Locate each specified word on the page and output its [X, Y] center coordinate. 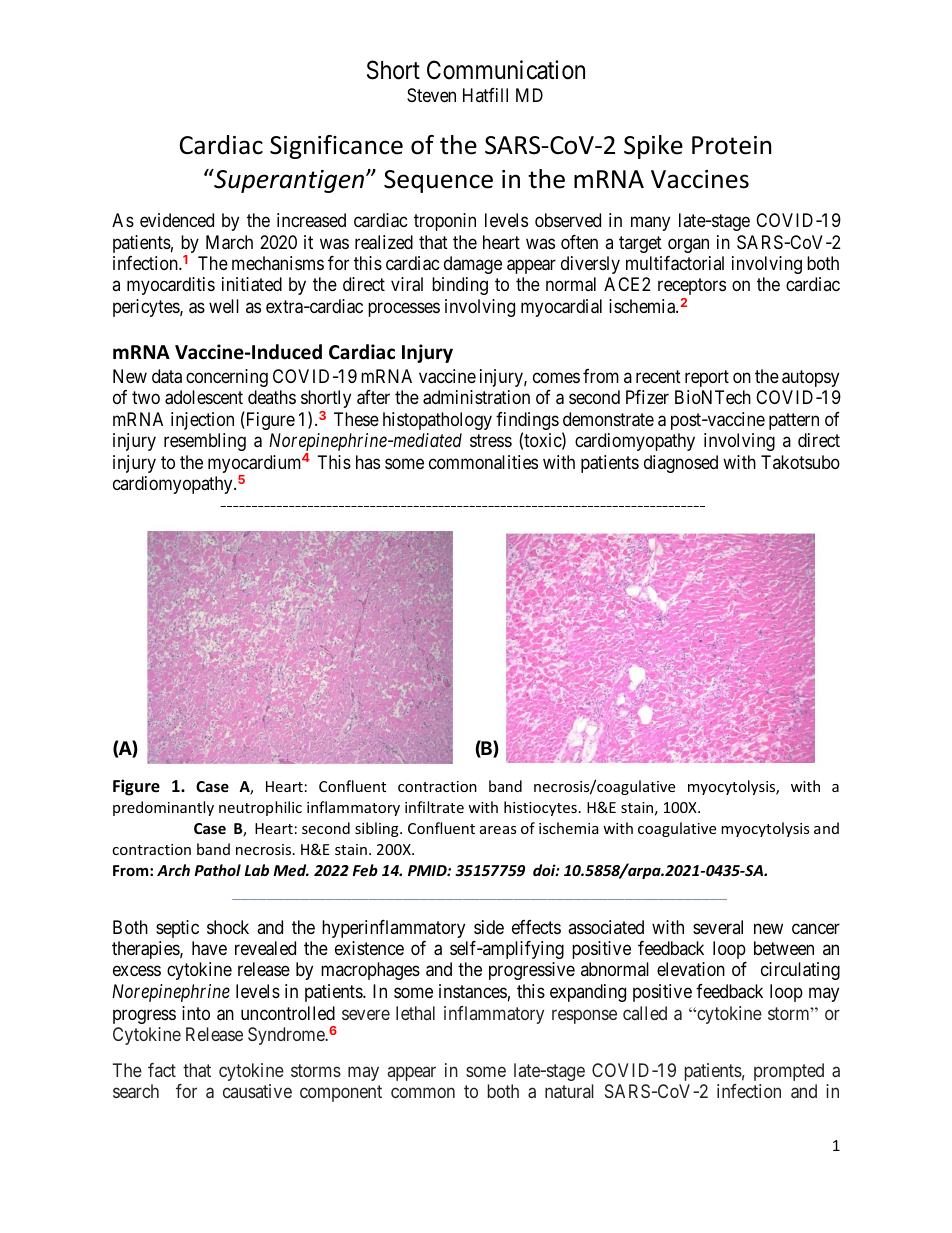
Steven [431, 95]
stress [491, 440]
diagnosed [681, 464]
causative [257, 1091]
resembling [205, 442]
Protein [731, 145]
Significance [336, 147]
